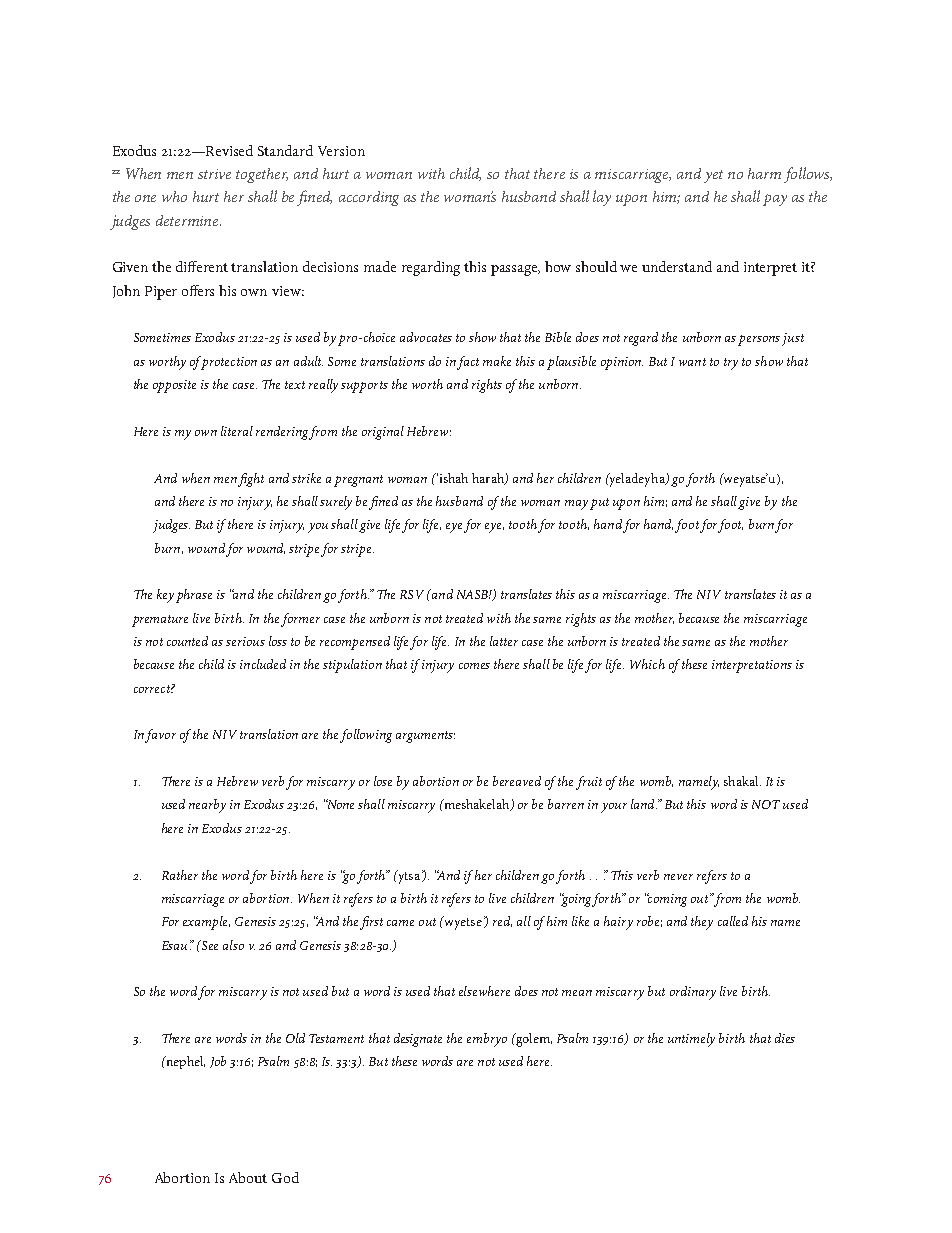 The image size is (952, 1233). I want to click on strive, so click(214, 174).
